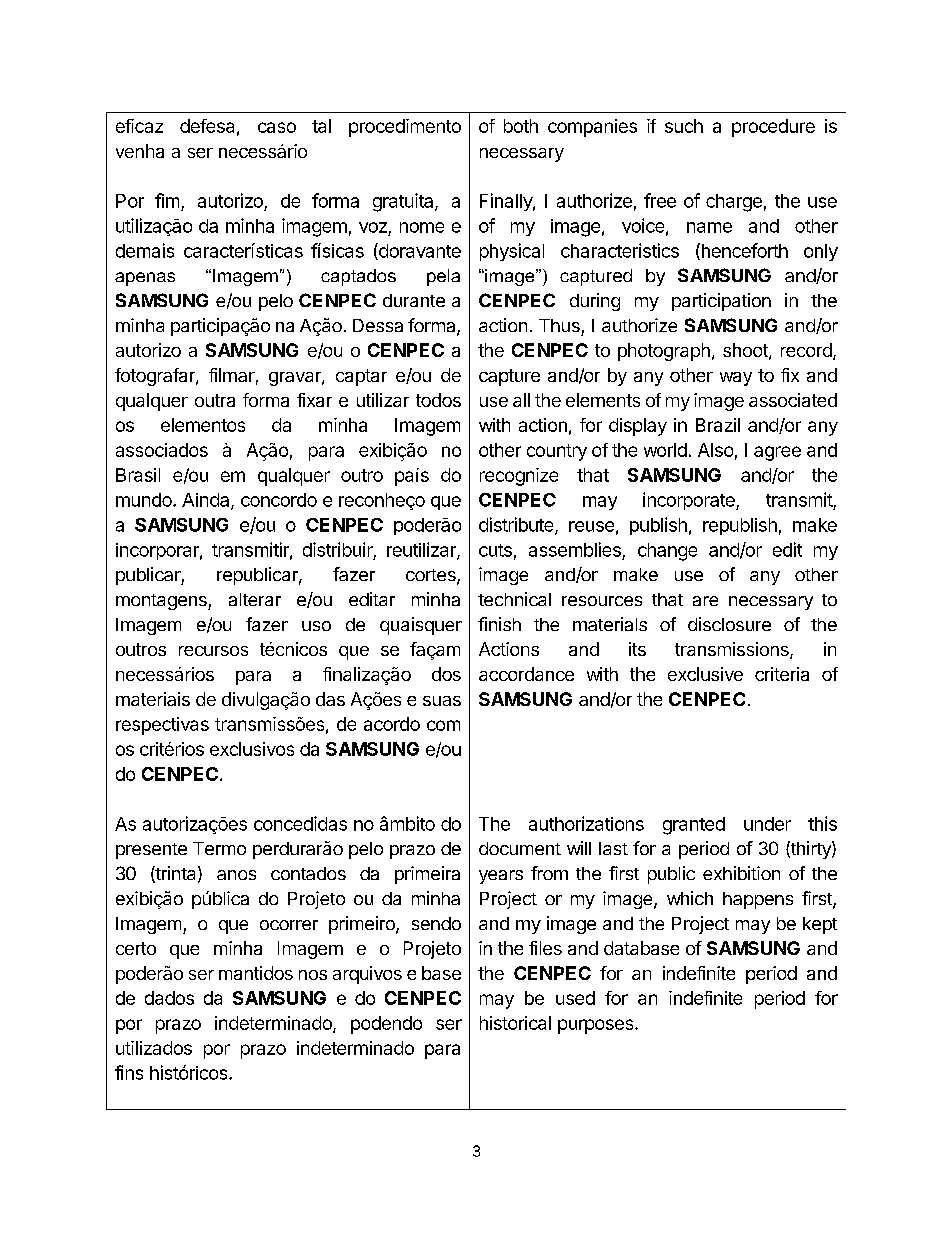 The image size is (952, 1233). I want to click on purposes, so click(597, 1026).
